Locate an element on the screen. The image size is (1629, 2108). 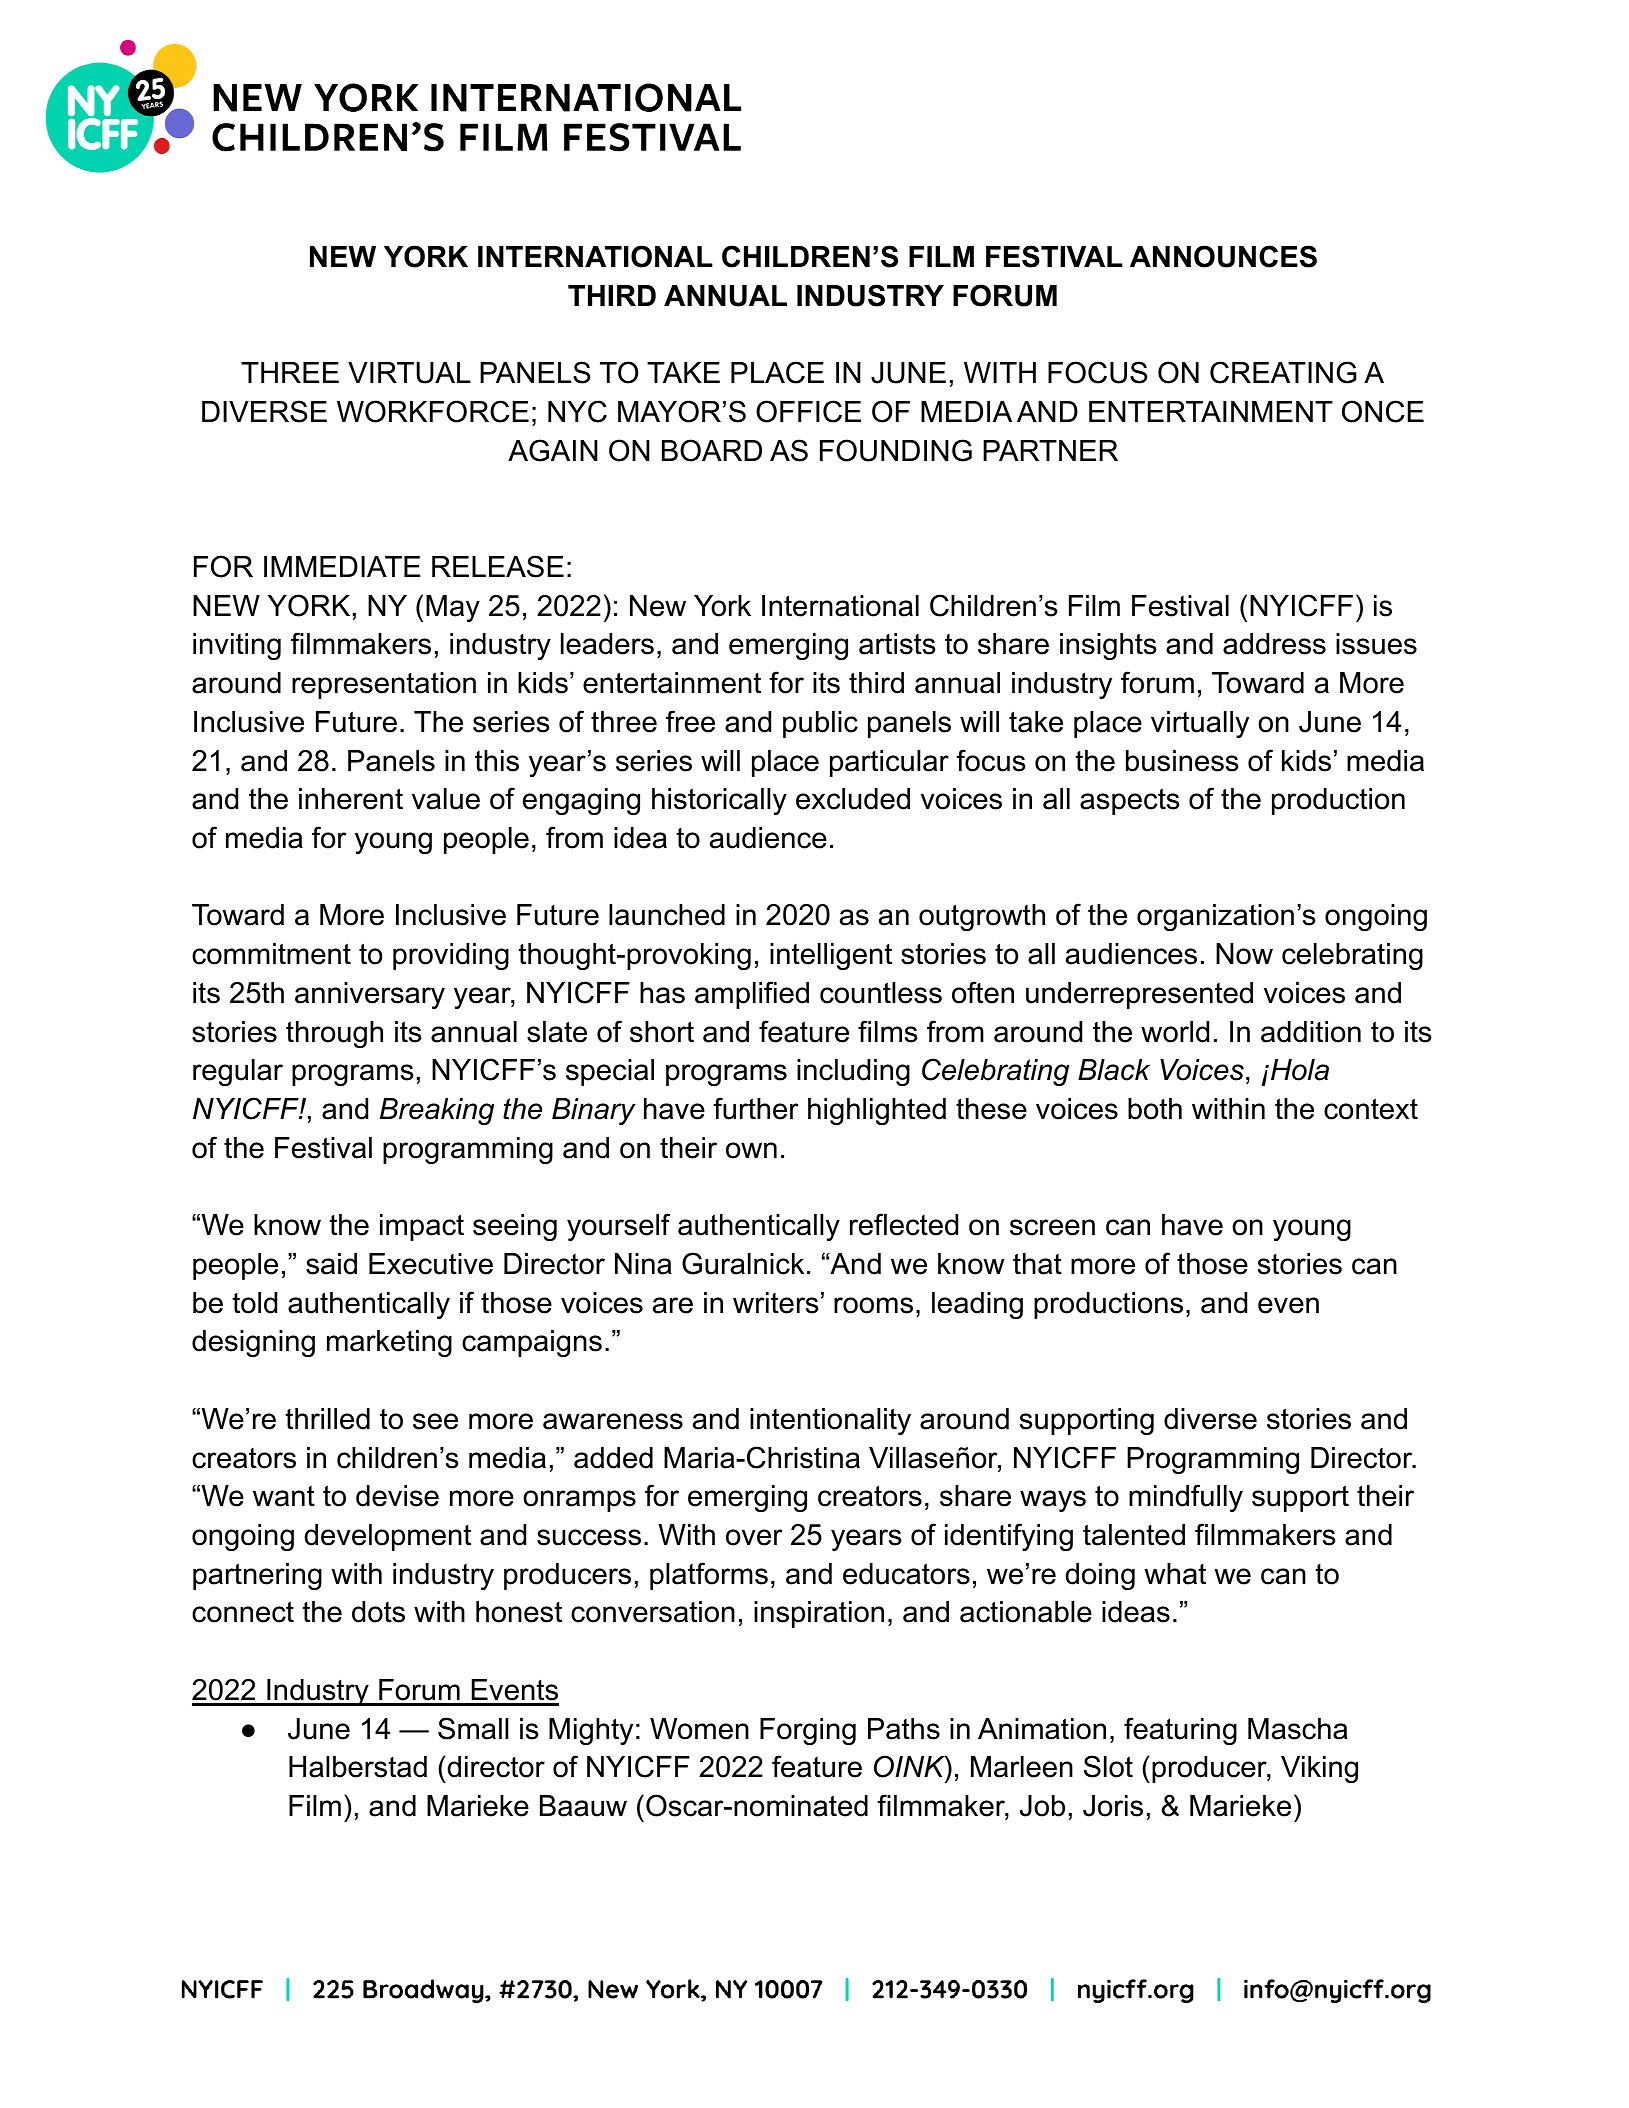
addition is located at coordinates (1311, 1032).
